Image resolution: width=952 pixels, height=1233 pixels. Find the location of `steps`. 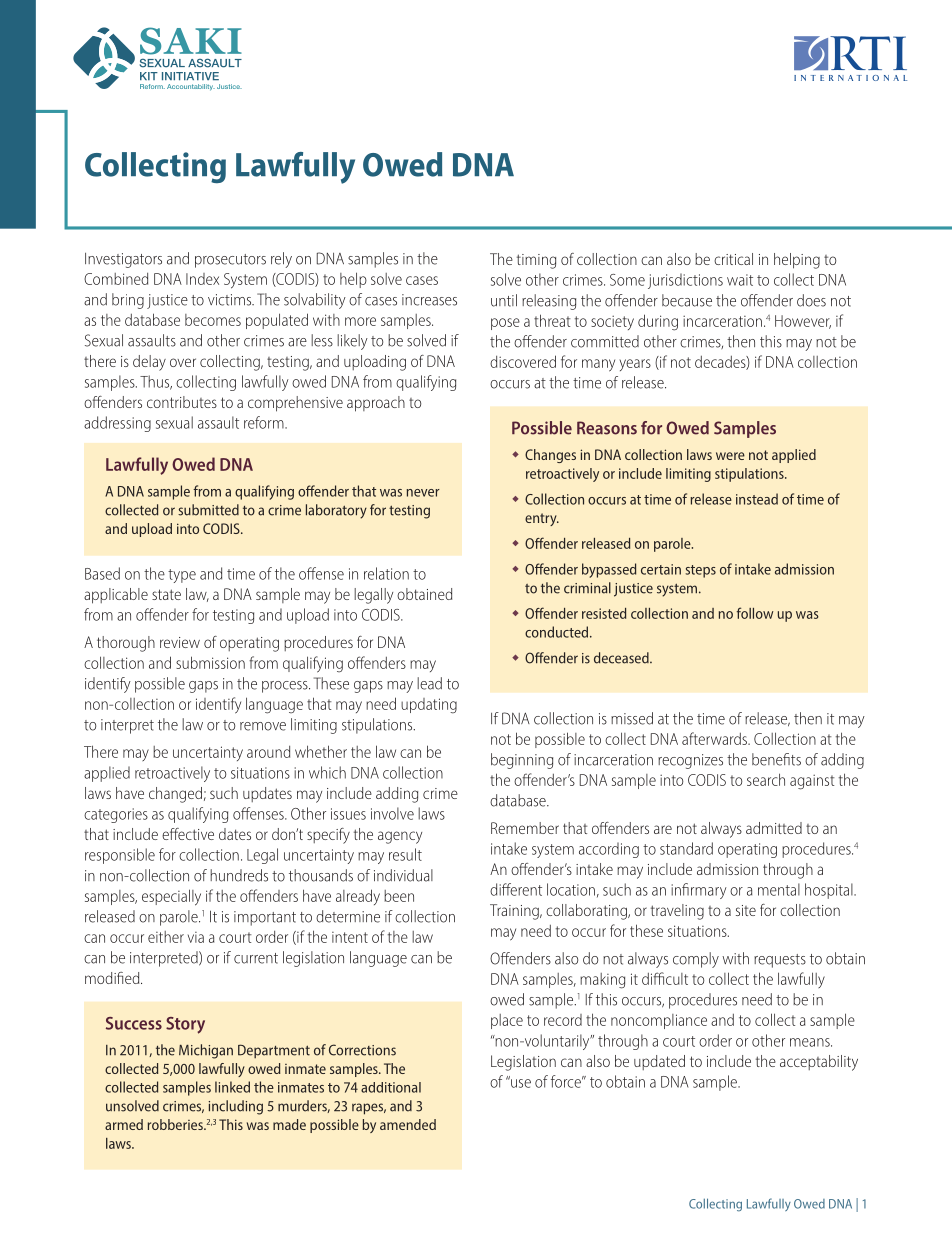

steps is located at coordinates (701, 571).
